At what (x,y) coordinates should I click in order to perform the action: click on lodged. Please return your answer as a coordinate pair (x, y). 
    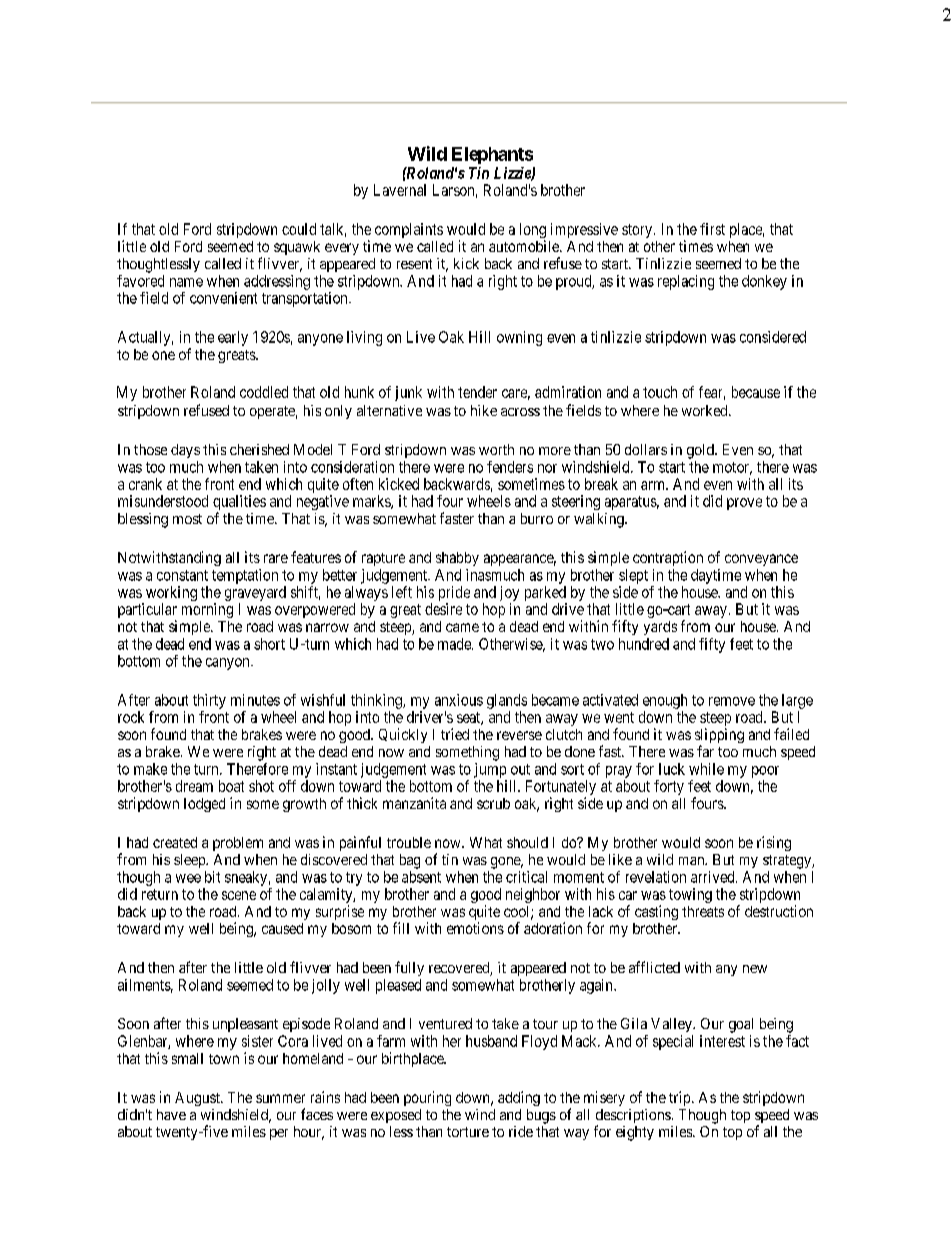
    Looking at the image, I should click on (204, 805).
